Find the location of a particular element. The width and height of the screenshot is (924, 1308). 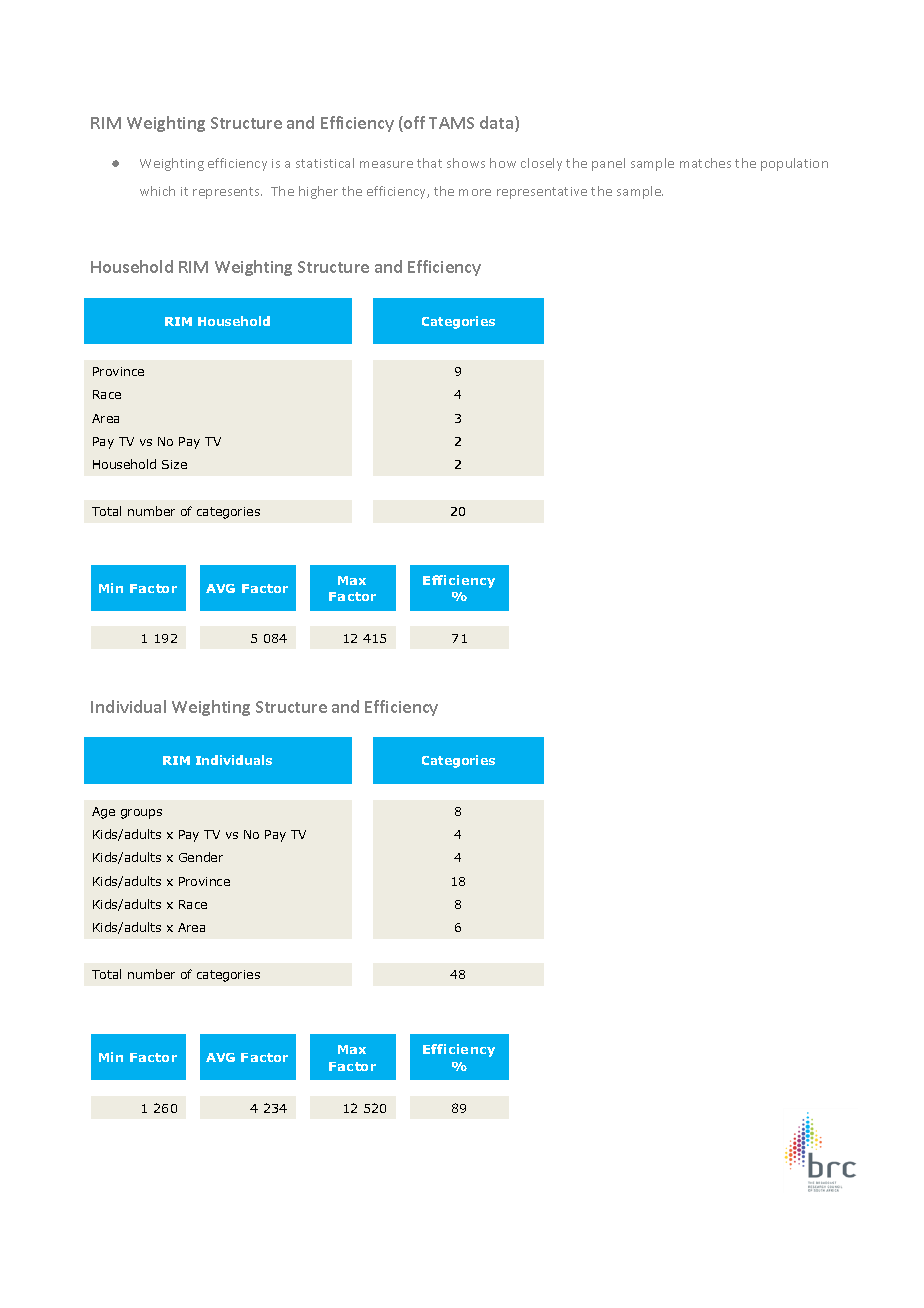

more is located at coordinates (475, 192).
